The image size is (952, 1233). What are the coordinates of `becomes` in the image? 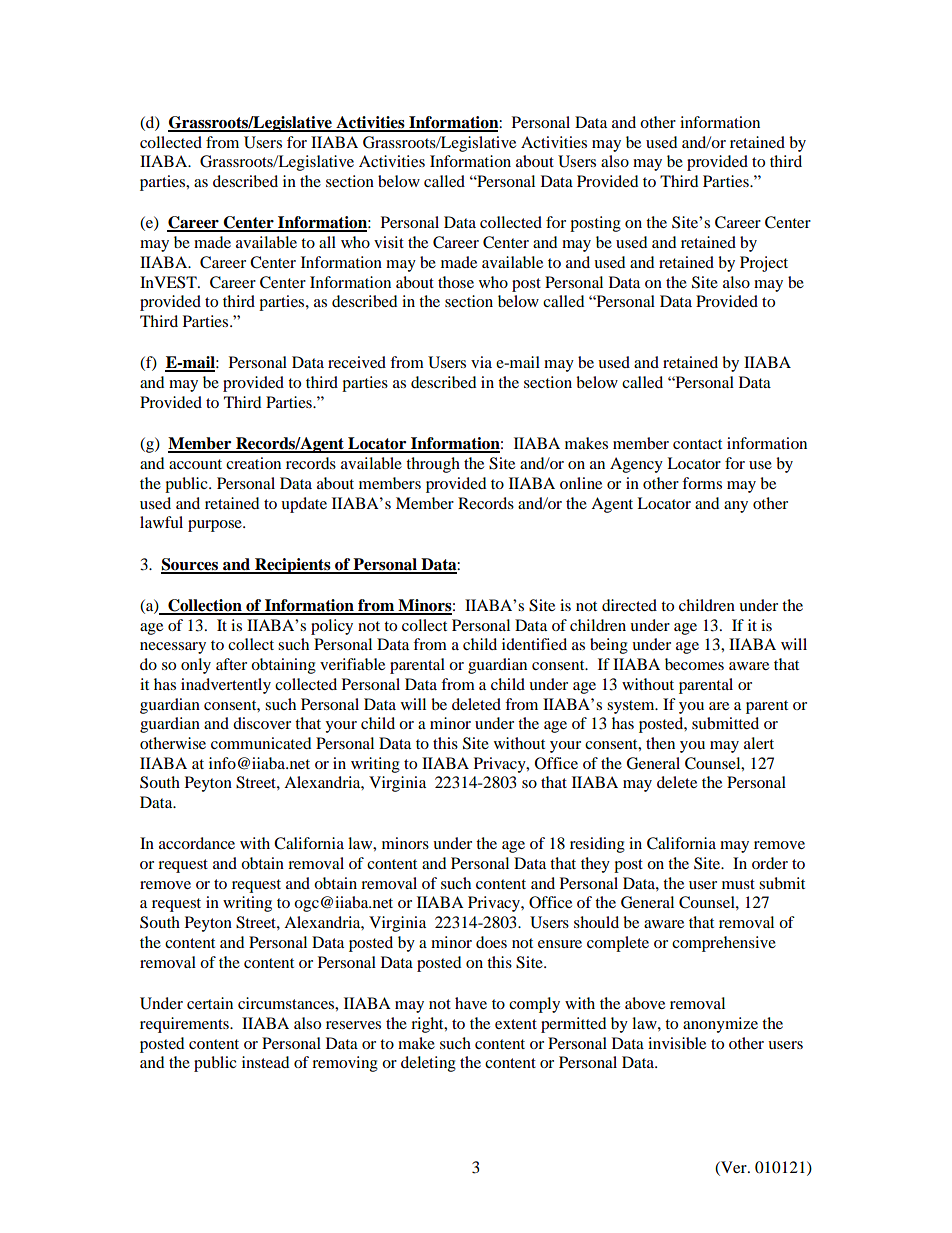 It's located at (694, 664).
